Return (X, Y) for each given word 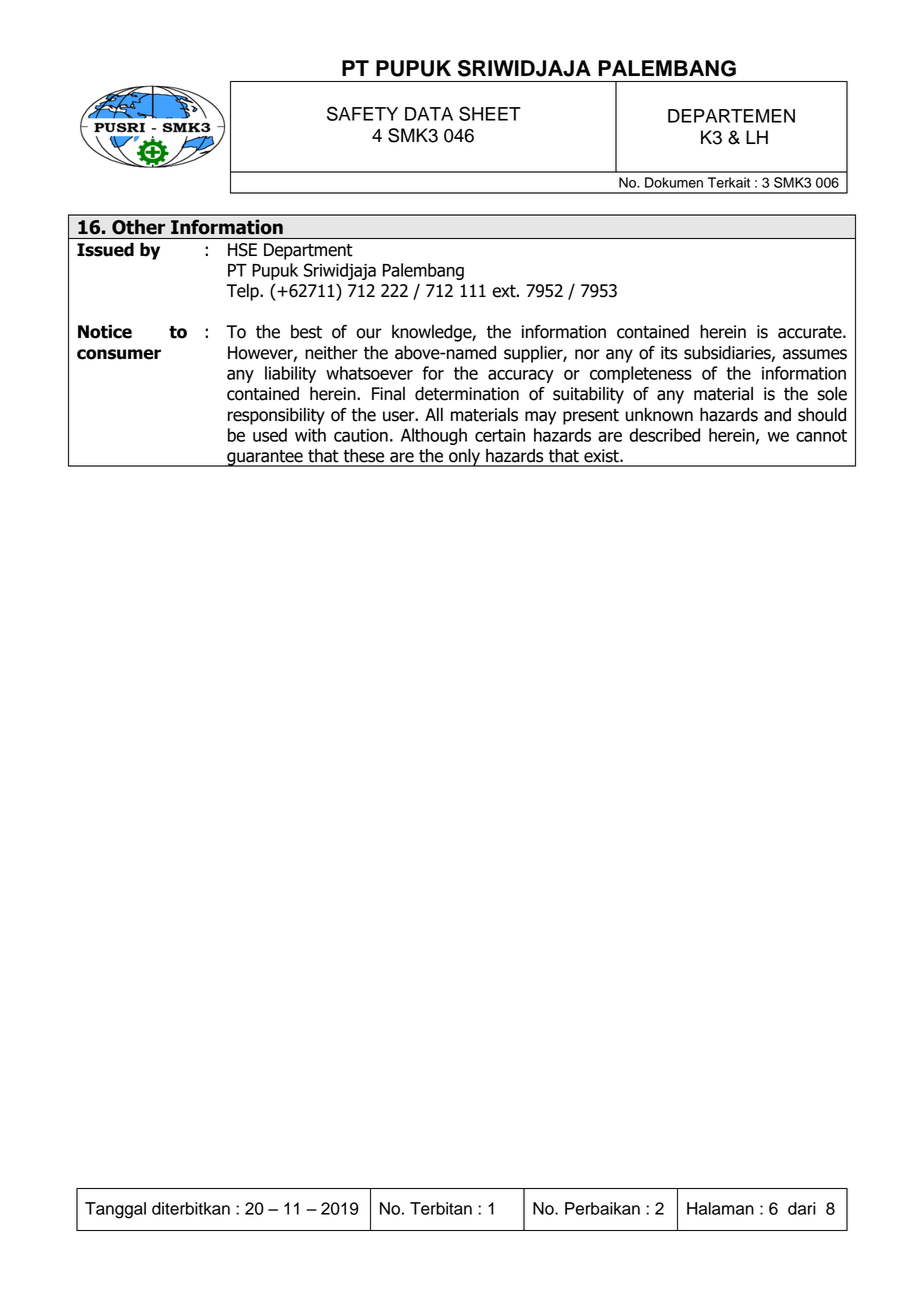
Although (434, 436)
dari (802, 1208)
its (669, 353)
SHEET (490, 113)
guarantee (265, 458)
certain (500, 435)
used (270, 435)
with (310, 435)
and (777, 415)
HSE (242, 250)
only (465, 457)
